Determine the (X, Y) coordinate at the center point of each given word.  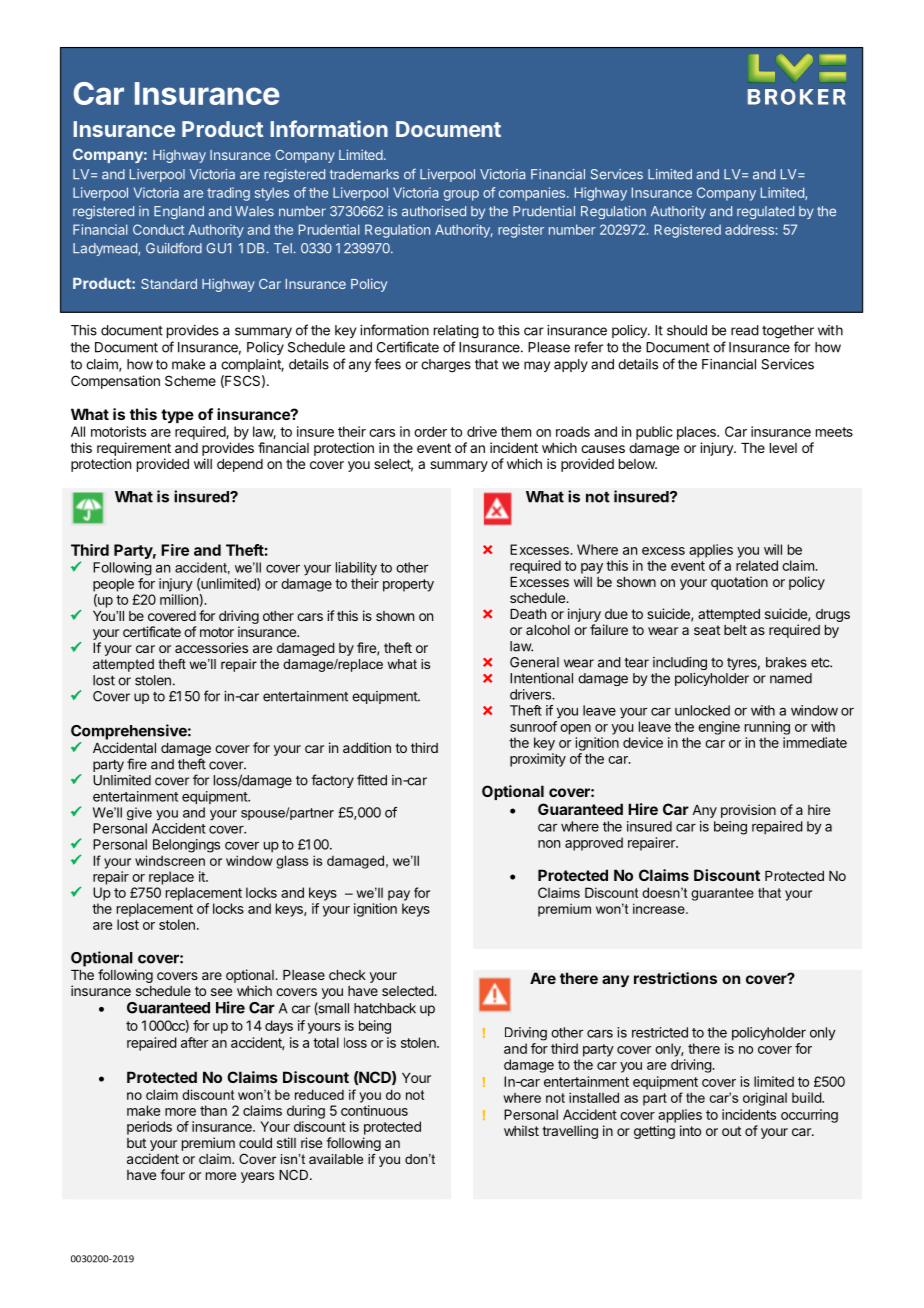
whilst (521, 1130)
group (461, 195)
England (179, 212)
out (731, 1131)
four (172, 1174)
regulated (765, 212)
